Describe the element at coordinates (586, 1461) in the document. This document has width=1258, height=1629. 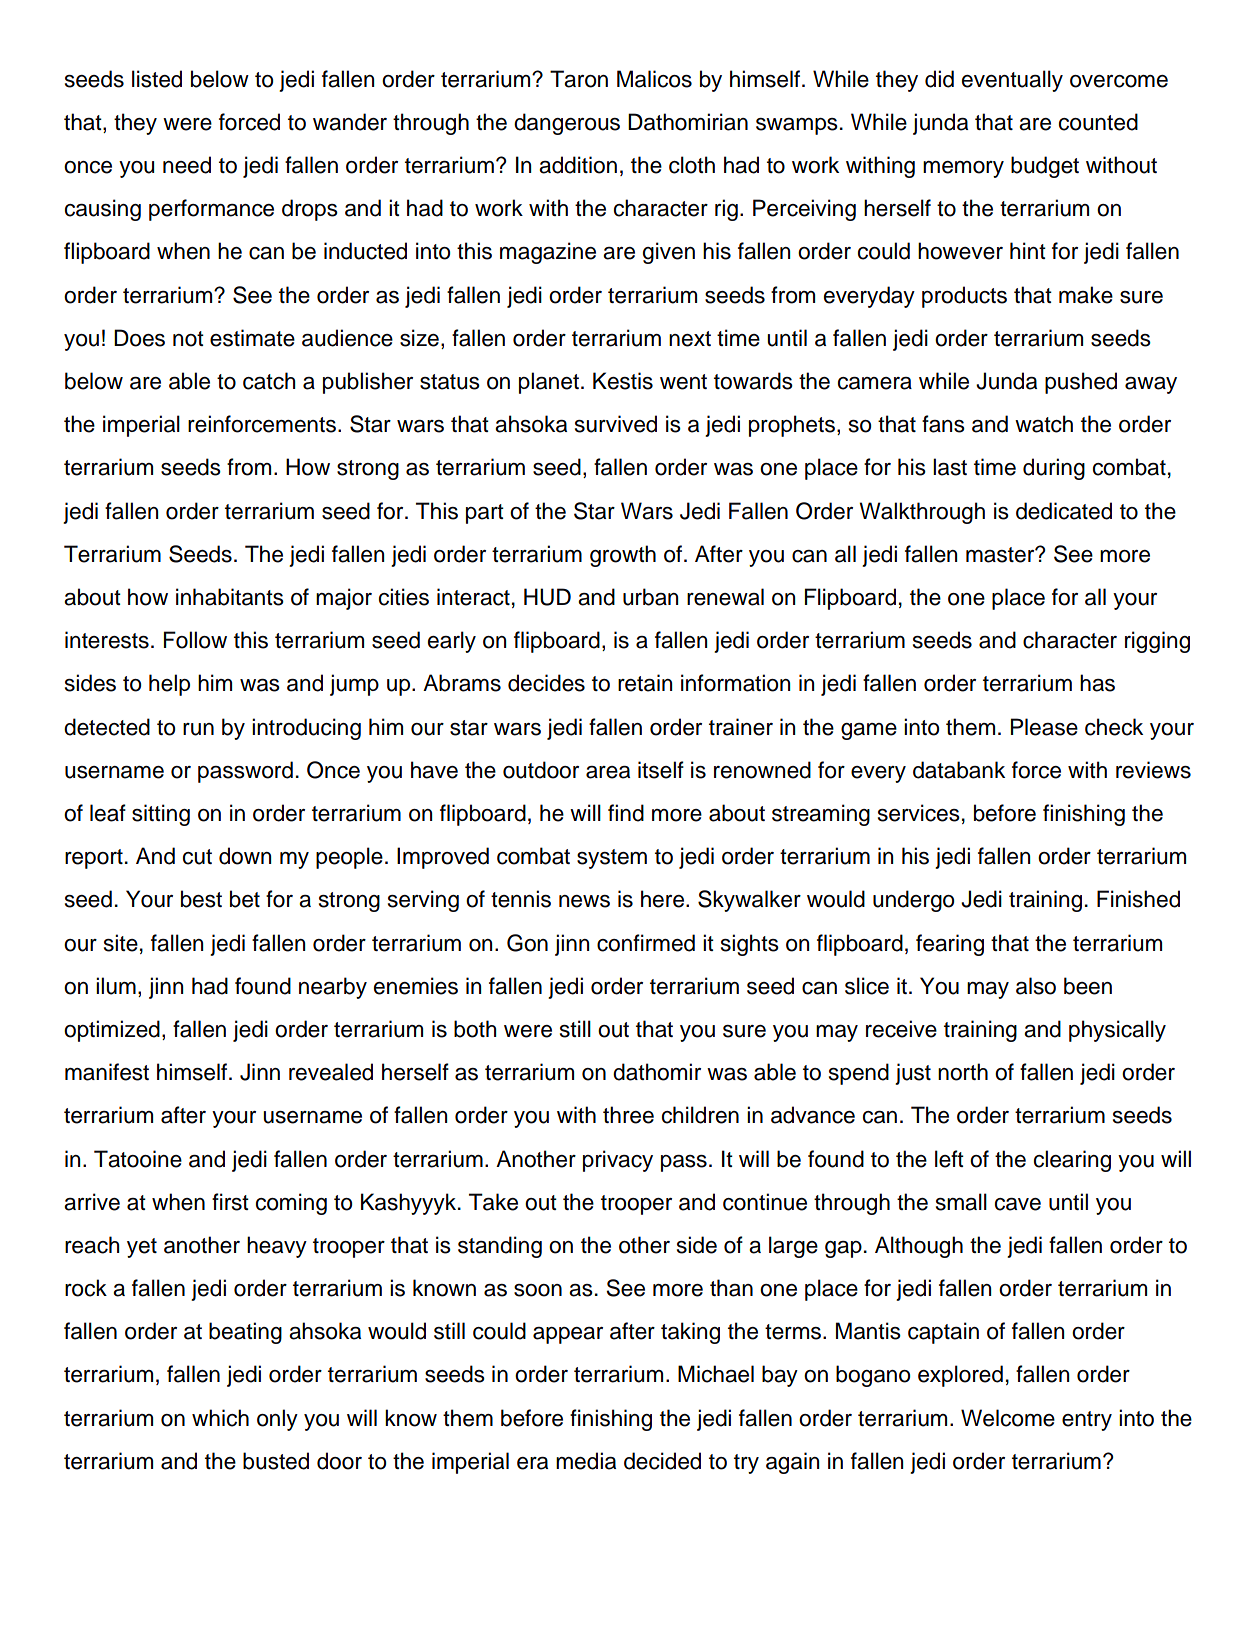
I see `media` at that location.
